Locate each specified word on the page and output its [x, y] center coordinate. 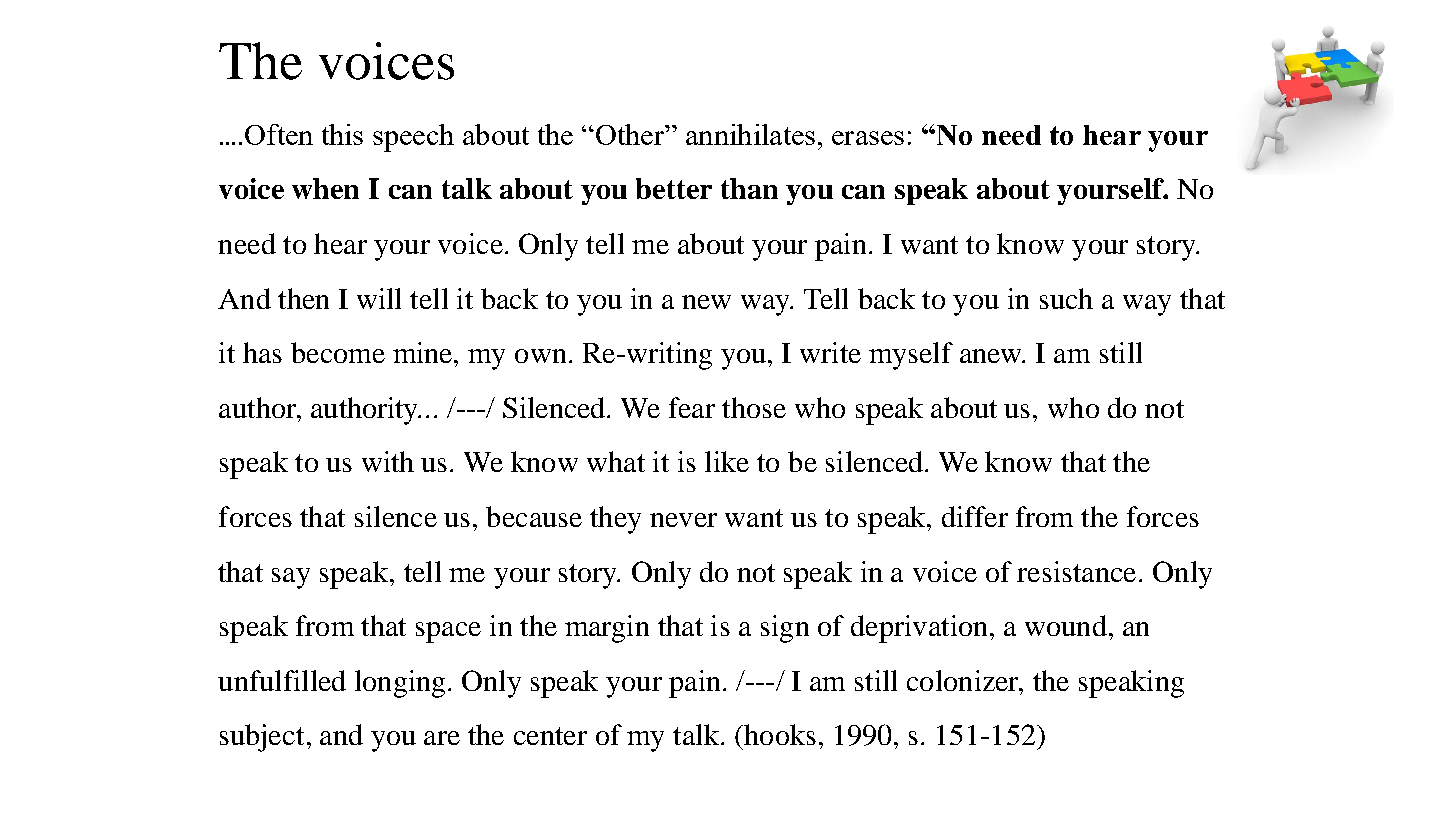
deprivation [919, 629]
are [442, 738]
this [342, 134]
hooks [779, 734]
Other [630, 134]
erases [868, 138]
